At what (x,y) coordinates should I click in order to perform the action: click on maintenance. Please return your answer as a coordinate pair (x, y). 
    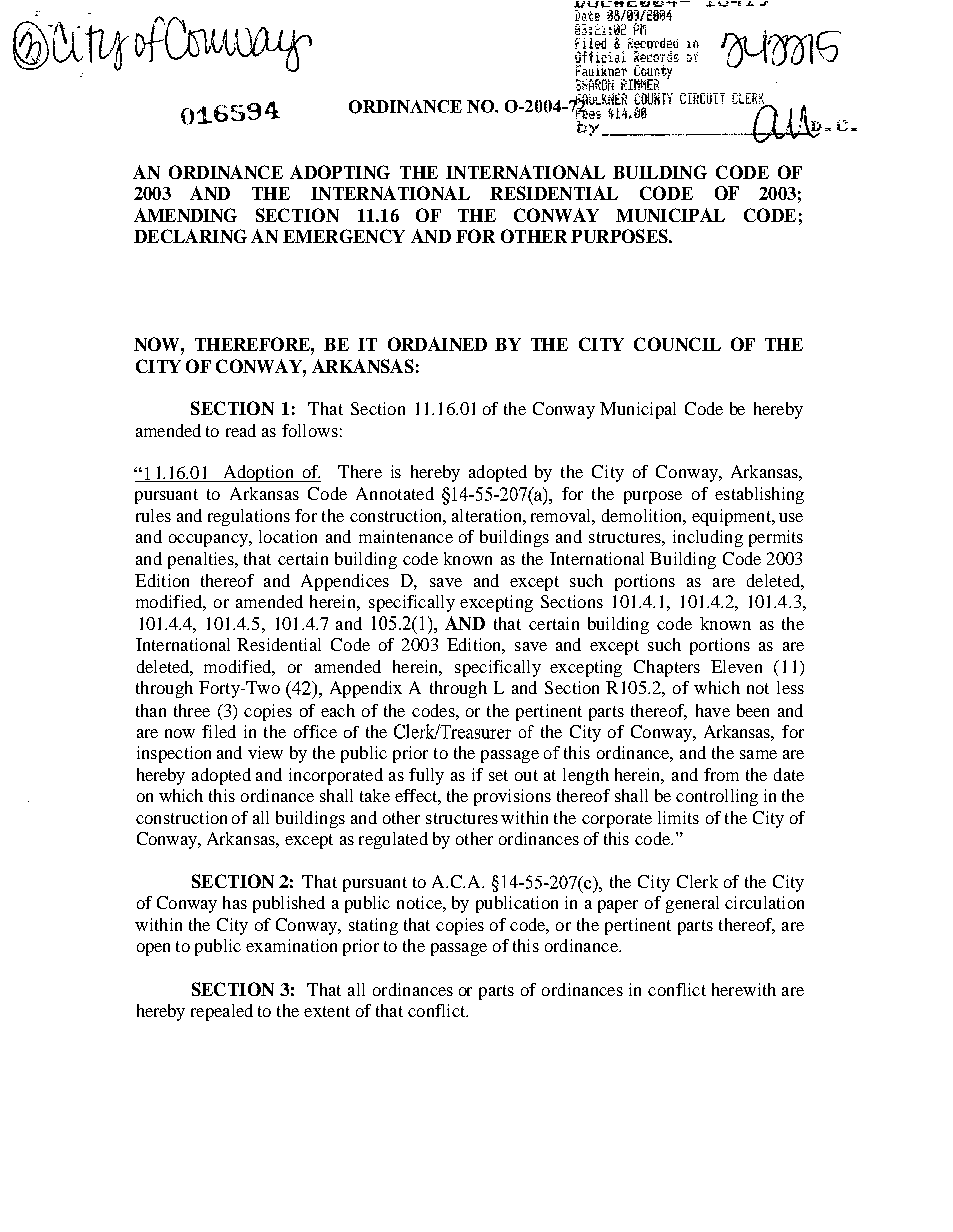
    Looking at the image, I should click on (406, 536).
